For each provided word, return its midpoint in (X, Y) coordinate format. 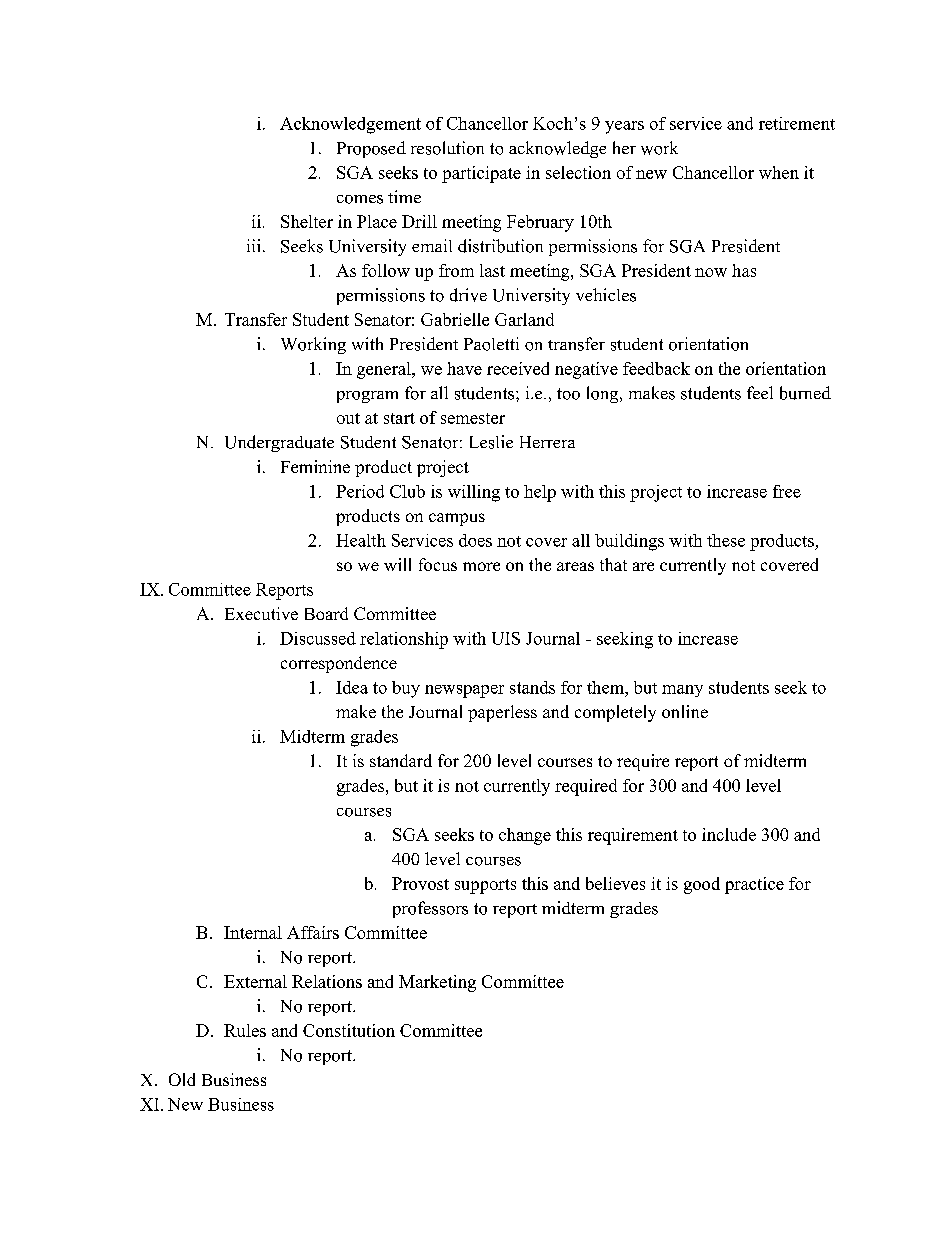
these (726, 540)
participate (481, 174)
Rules (245, 1030)
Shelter (307, 221)
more (481, 566)
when (779, 172)
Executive (261, 613)
